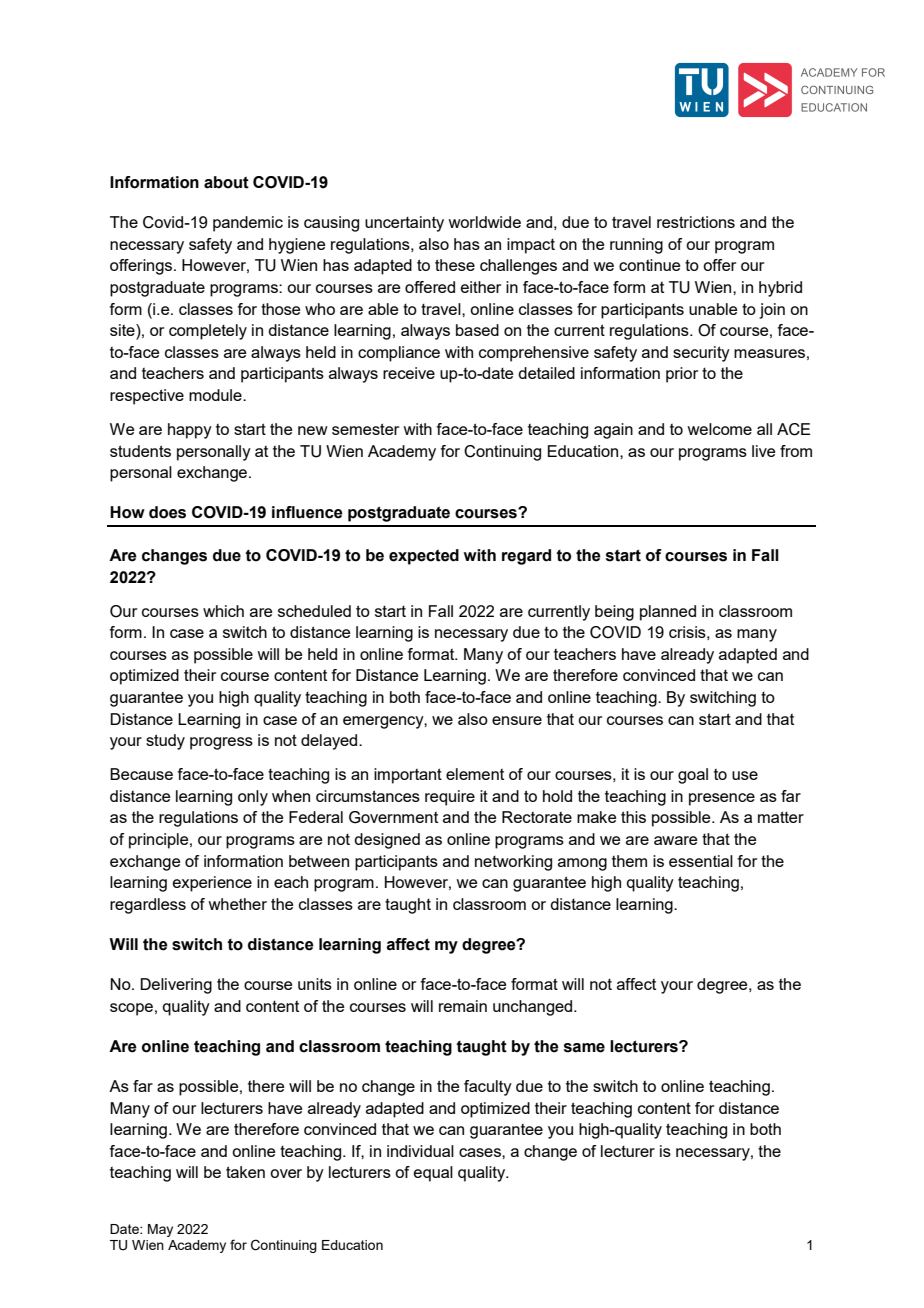 The image size is (924, 1308). What do you see at coordinates (248, 224) in the screenshot?
I see `pandemic` at bounding box center [248, 224].
